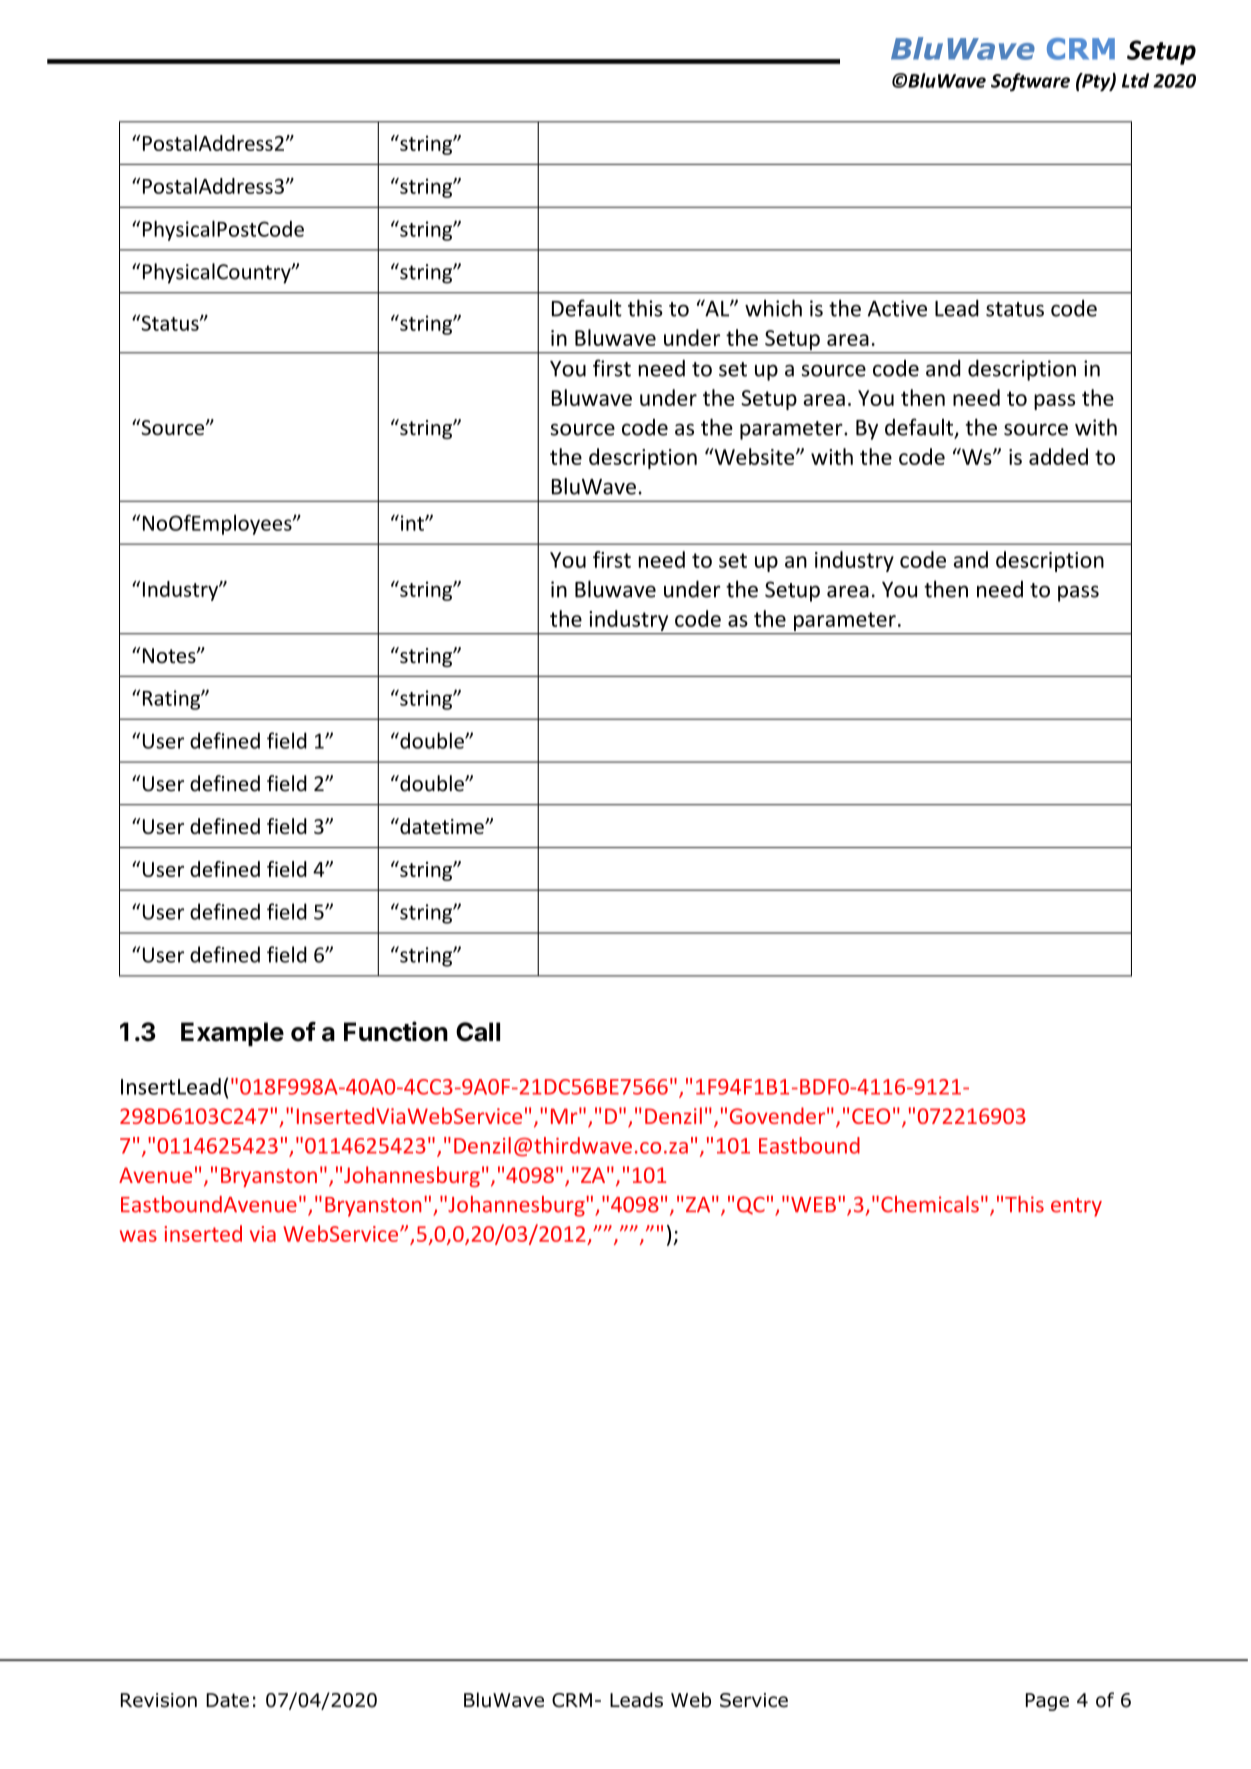 This image has height=1769, width=1251. Describe the element at coordinates (138, 1236) in the image. I see `was` at that location.
